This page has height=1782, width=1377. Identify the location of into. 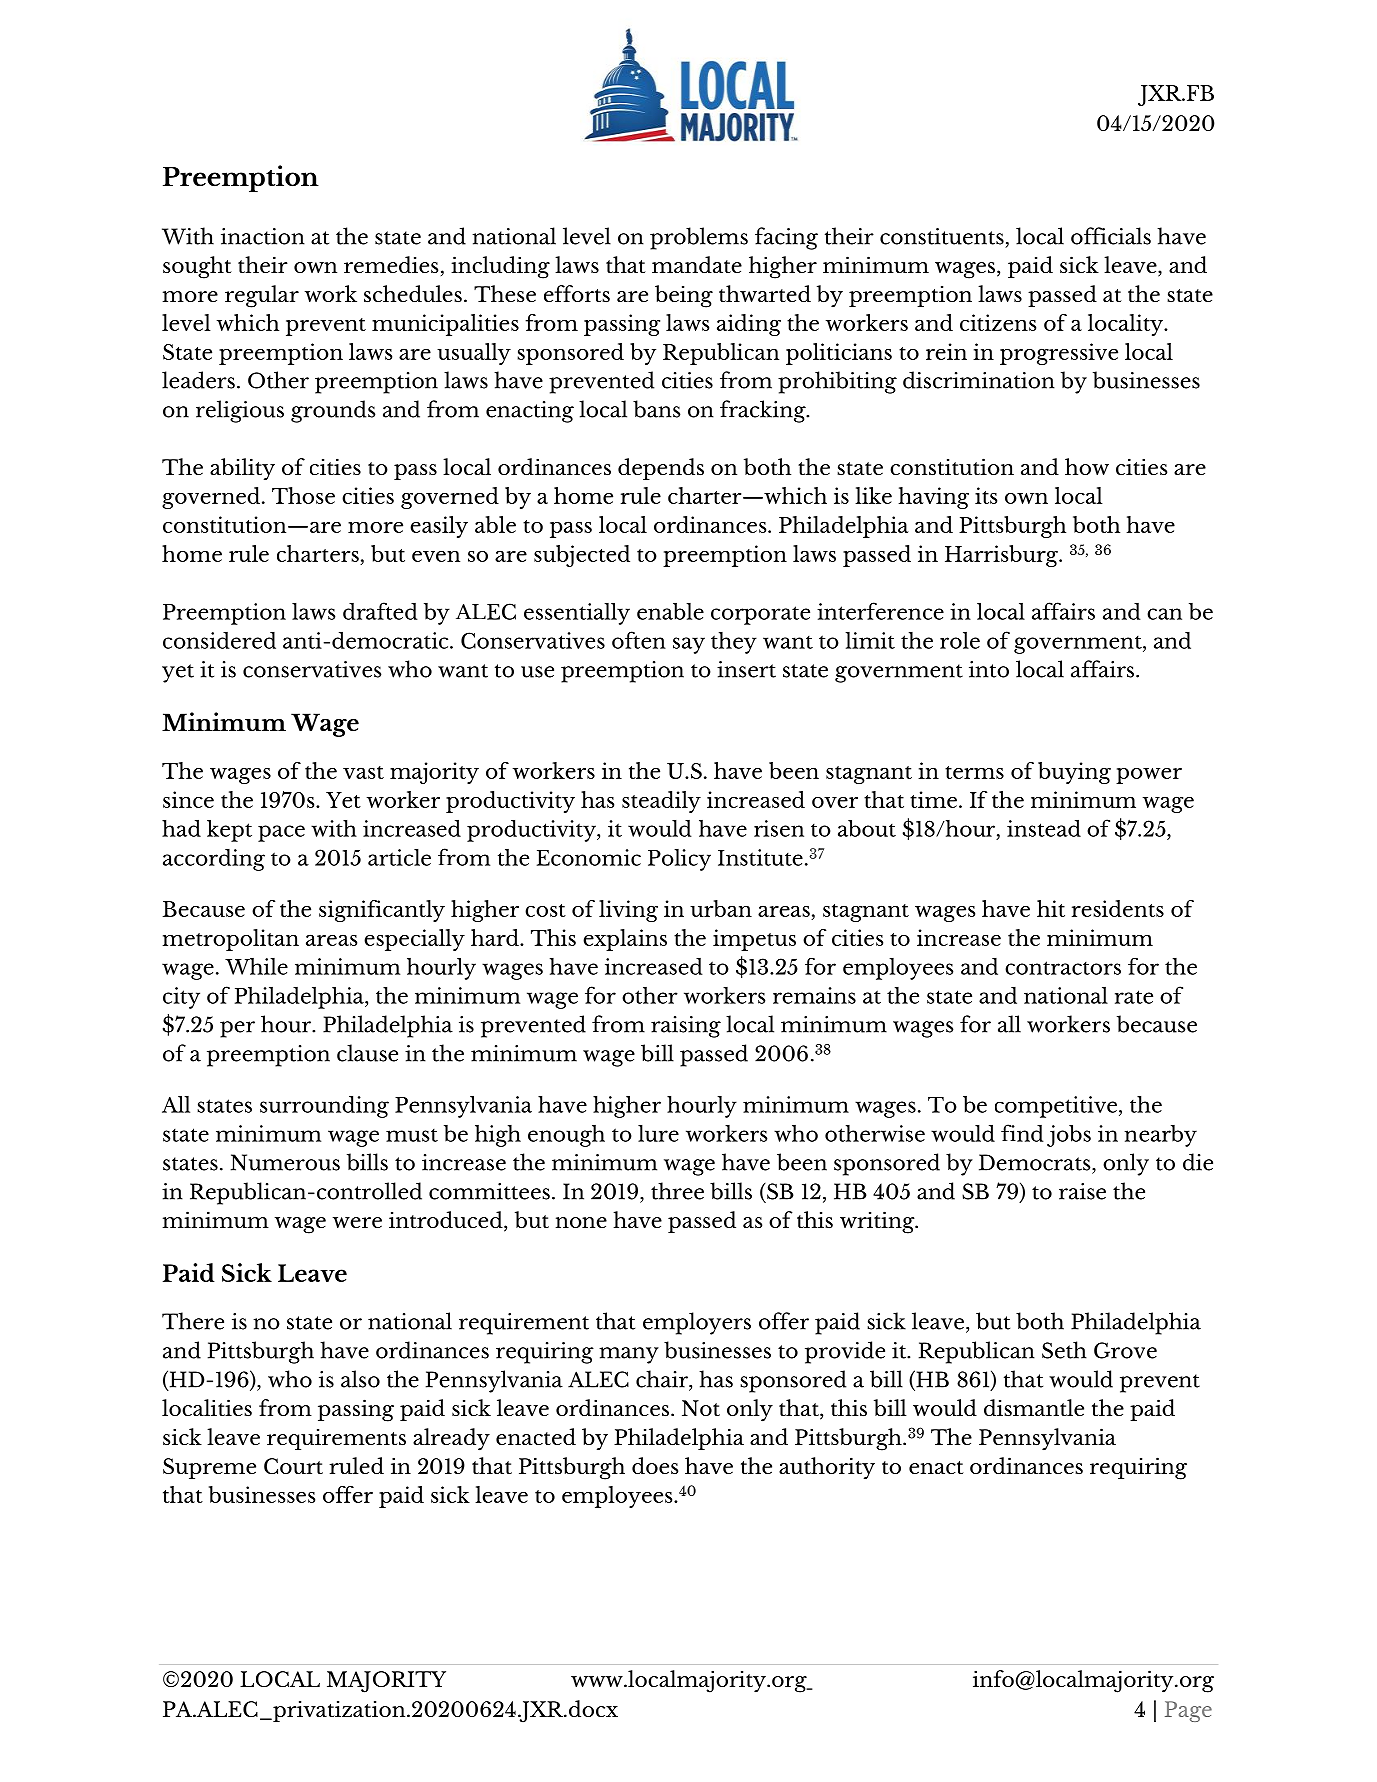
(989, 669).
